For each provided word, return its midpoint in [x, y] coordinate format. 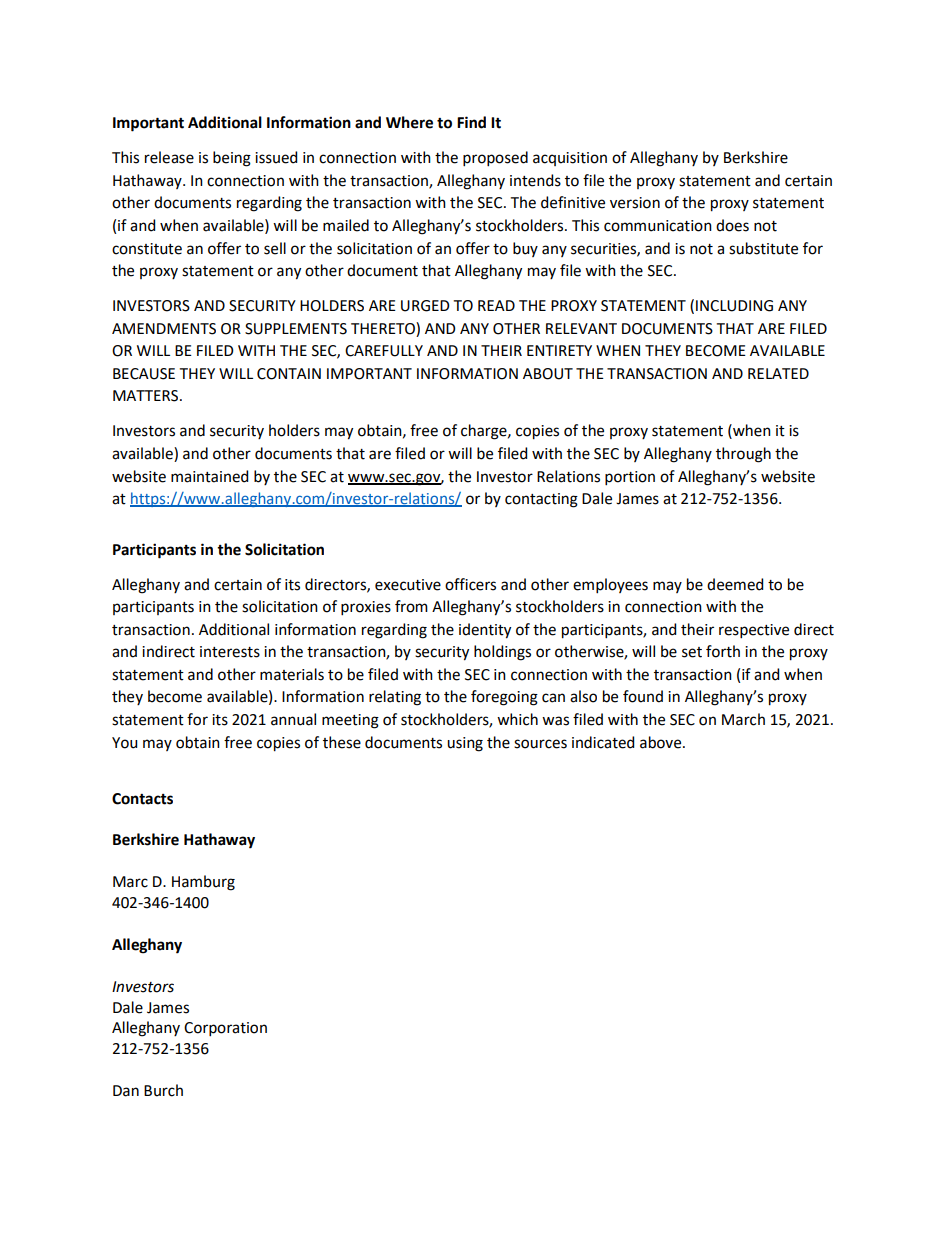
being [232, 159]
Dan [126, 1091]
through [743, 455]
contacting [541, 500]
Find [471, 122]
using [465, 744]
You [124, 743]
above [662, 742]
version [635, 203]
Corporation [225, 1029]
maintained [209, 476]
